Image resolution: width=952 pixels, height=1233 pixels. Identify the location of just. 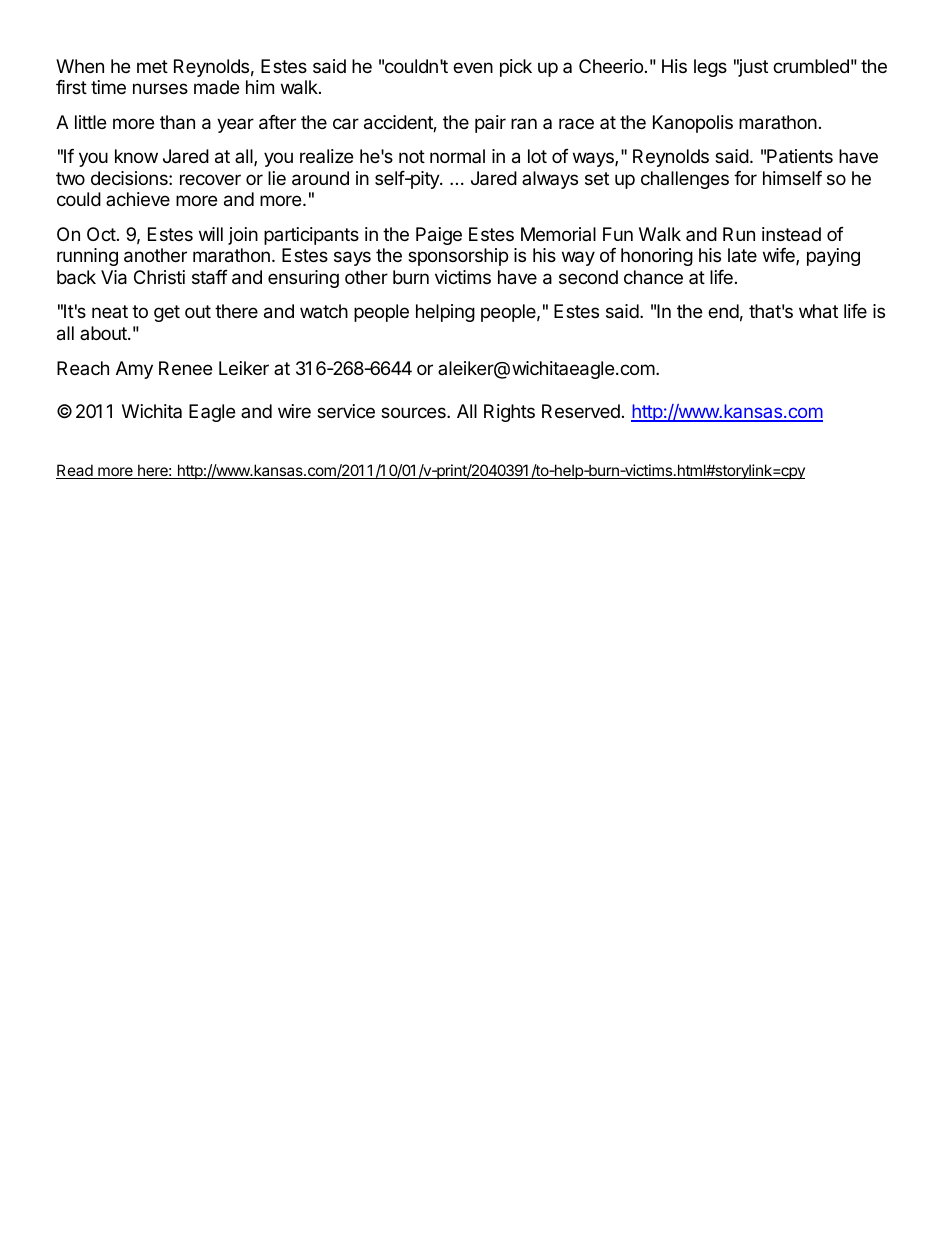
(752, 68).
